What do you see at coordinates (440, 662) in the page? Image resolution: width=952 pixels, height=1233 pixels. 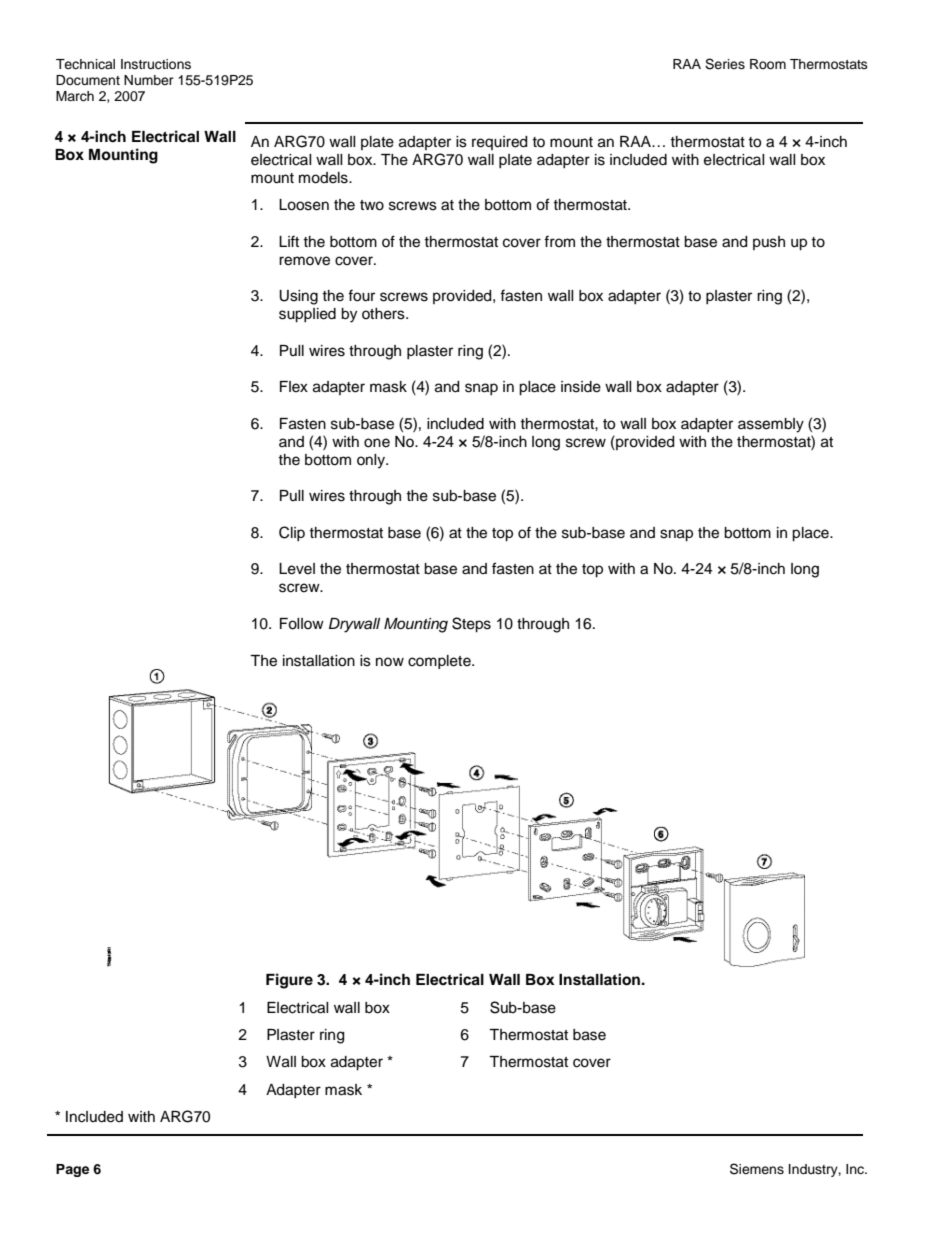 I see `complete` at bounding box center [440, 662].
